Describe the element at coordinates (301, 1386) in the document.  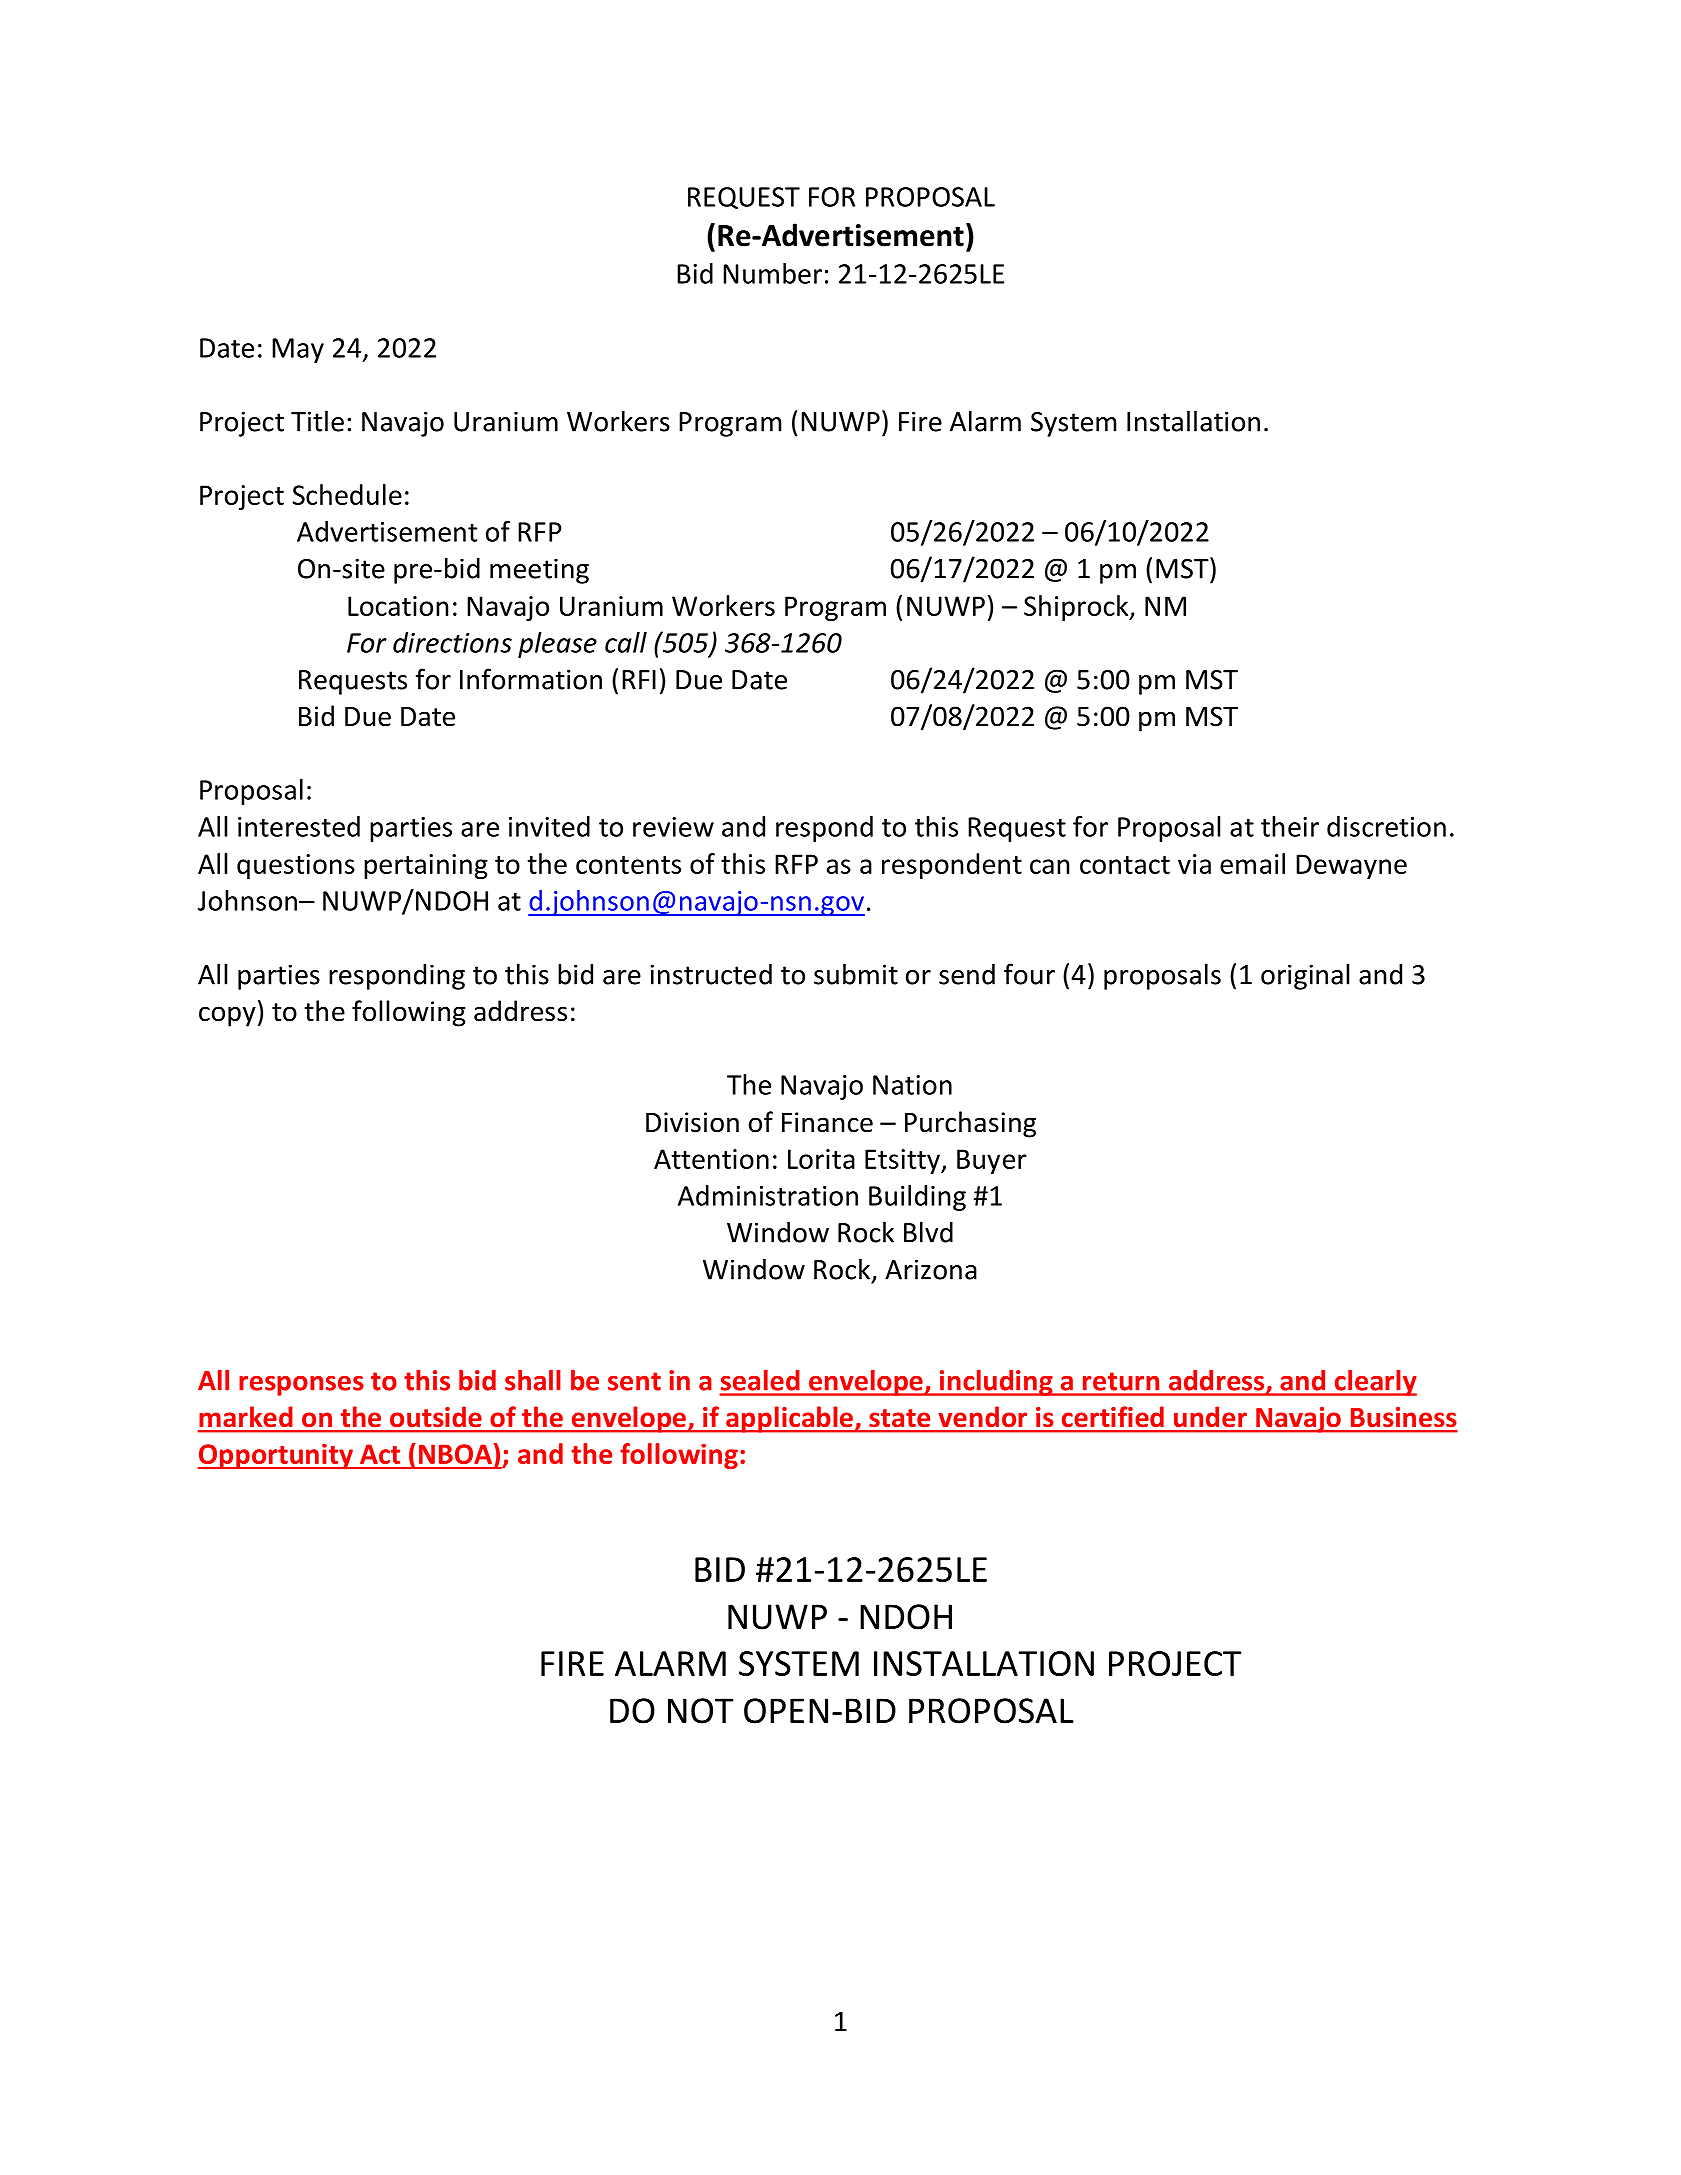
I see `responses` at that location.
